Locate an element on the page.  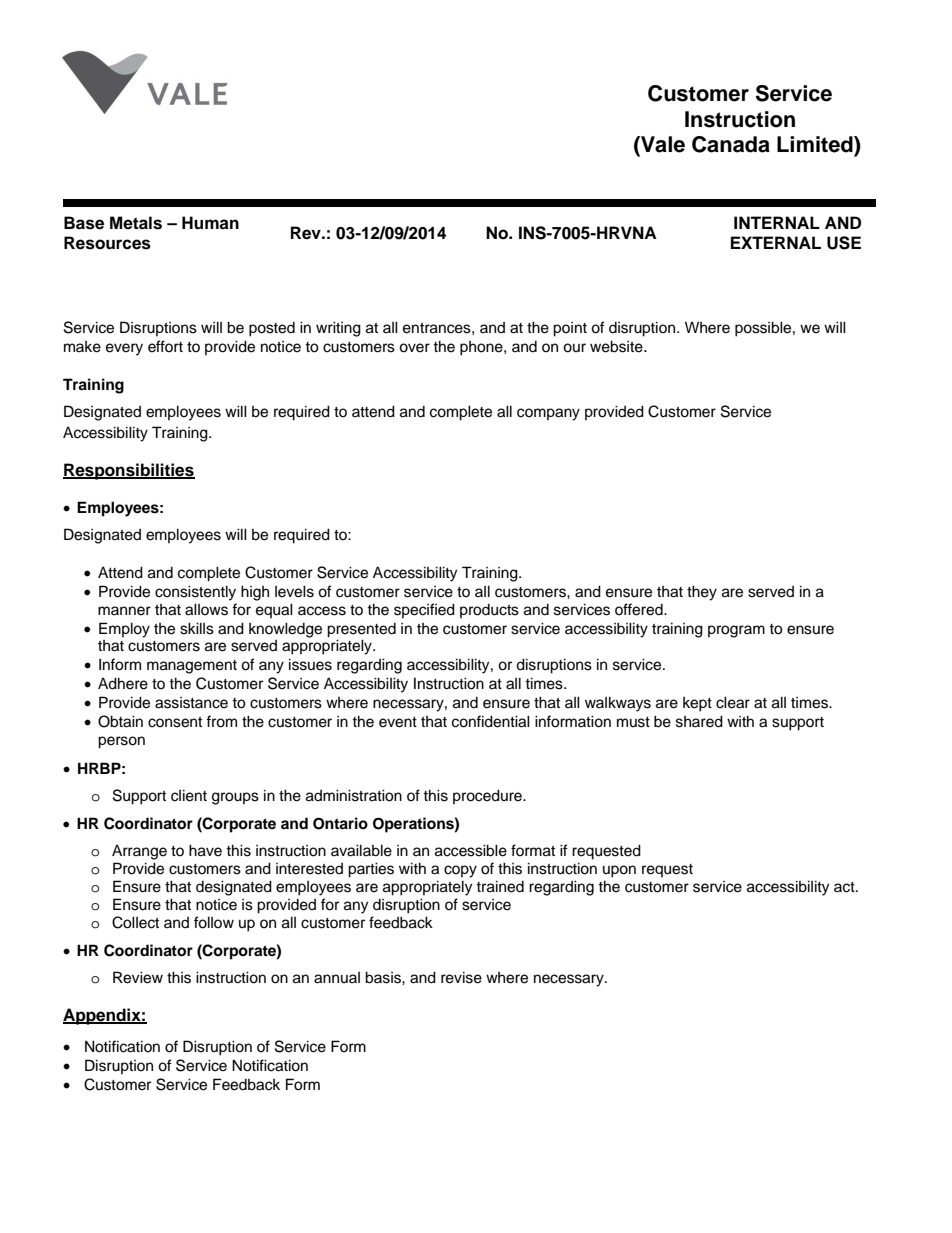
Human is located at coordinates (210, 223).
